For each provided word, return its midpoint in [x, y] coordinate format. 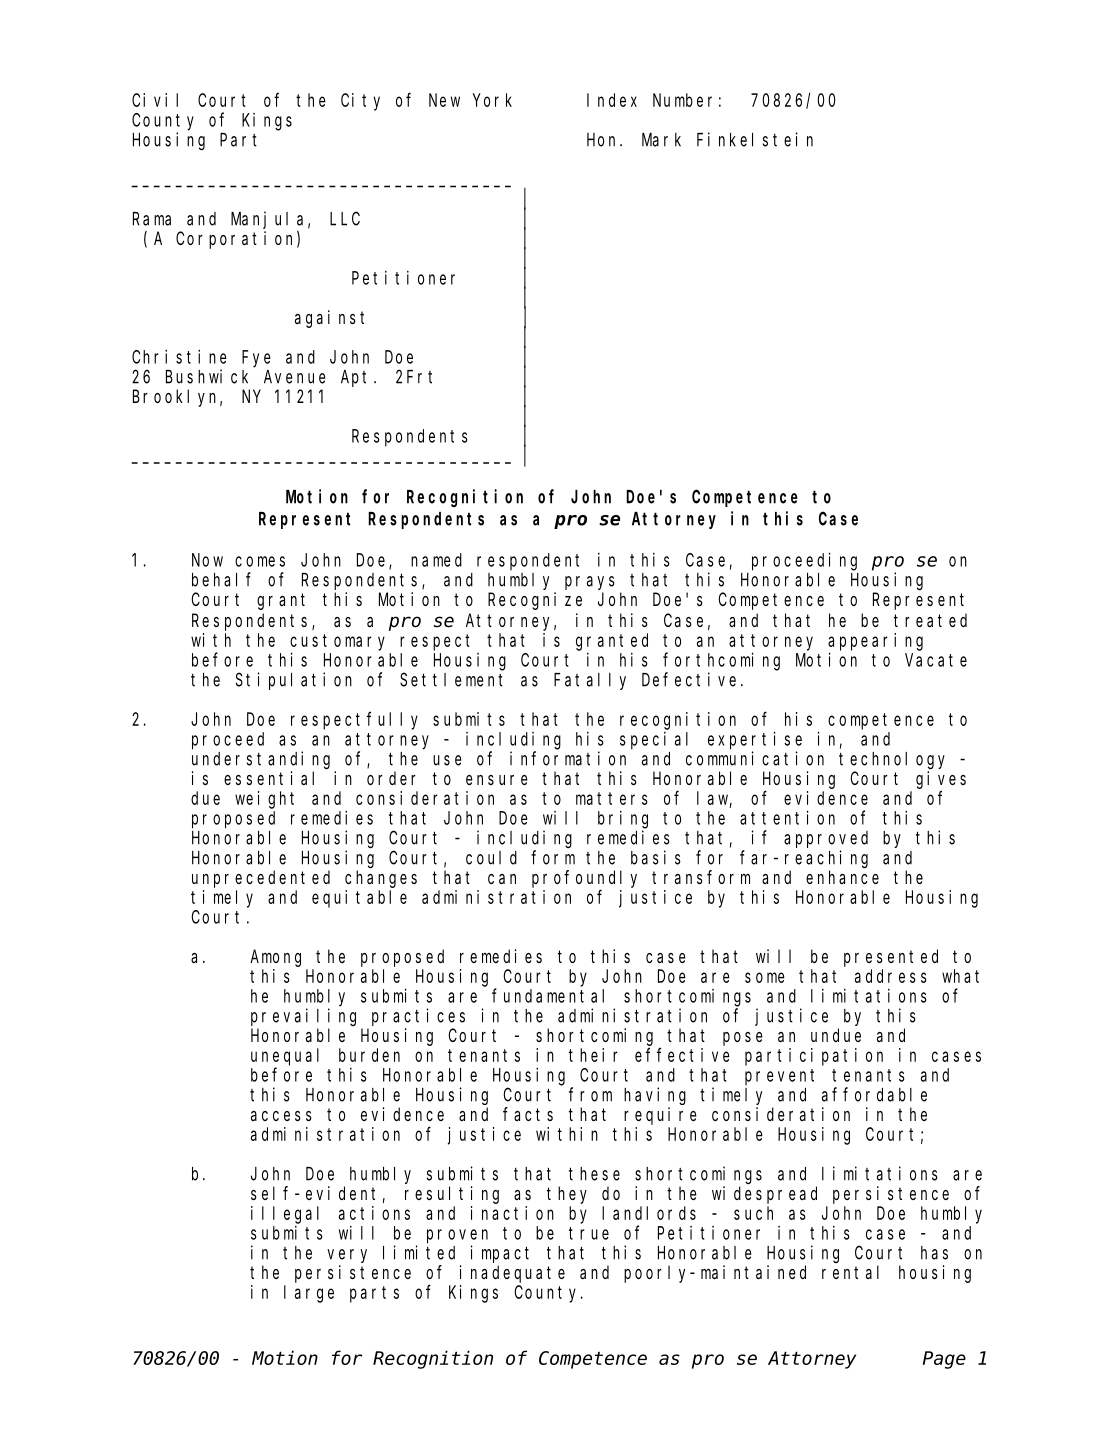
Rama [152, 219]
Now [207, 560]
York [492, 100]
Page [944, 1360]
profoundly [584, 879]
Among [275, 958]
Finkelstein [755, 139]
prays [590, 583]
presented [891, 958]
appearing [875, 642]
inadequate [512, 1274]
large [309, 1294]
